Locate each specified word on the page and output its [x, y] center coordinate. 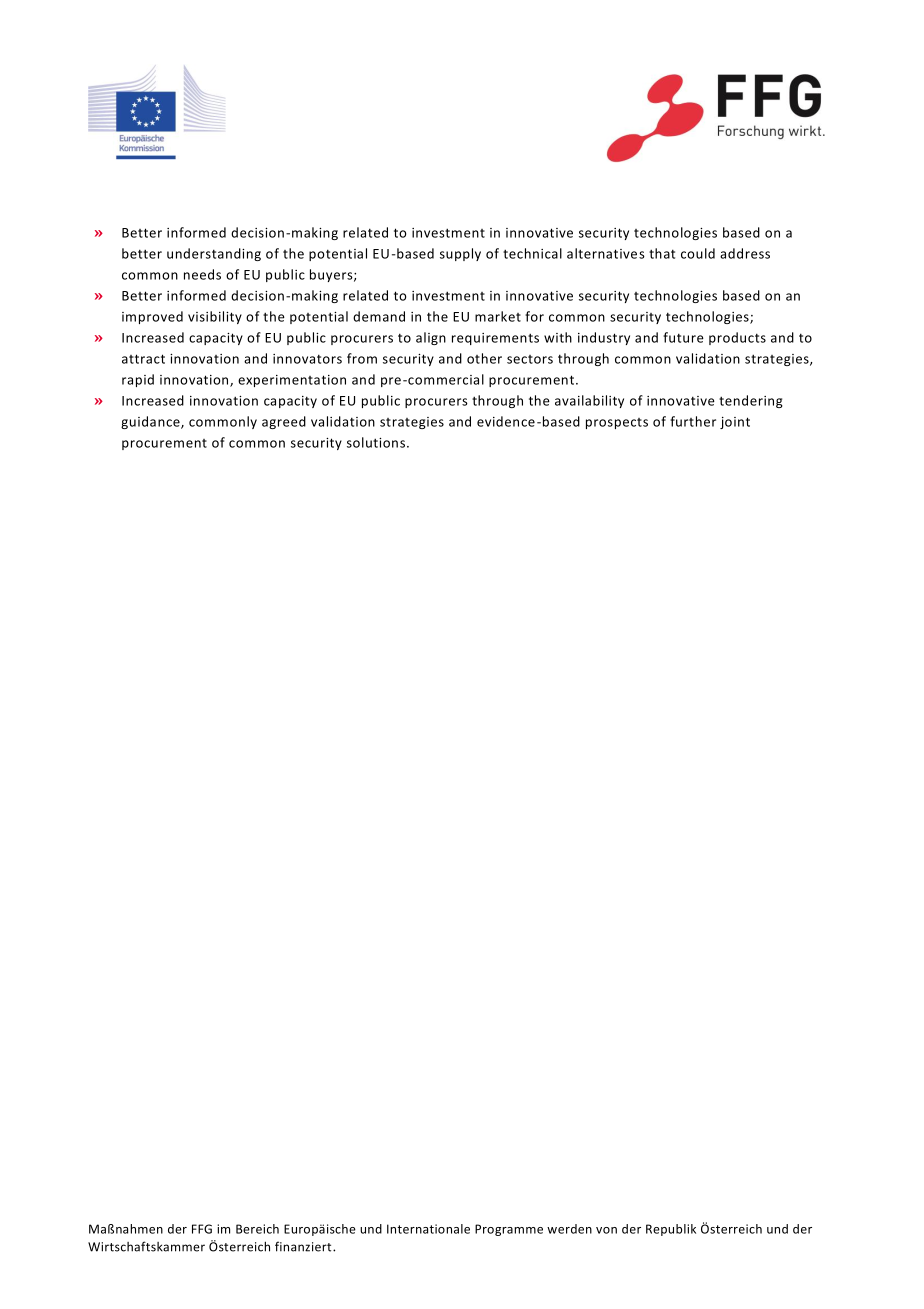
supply [460, 254]
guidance [151, 422]
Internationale [428, 1229]
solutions [377, 442]
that [662, 253]
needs [202, 274]
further [693, 421]
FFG [202, 1229]
